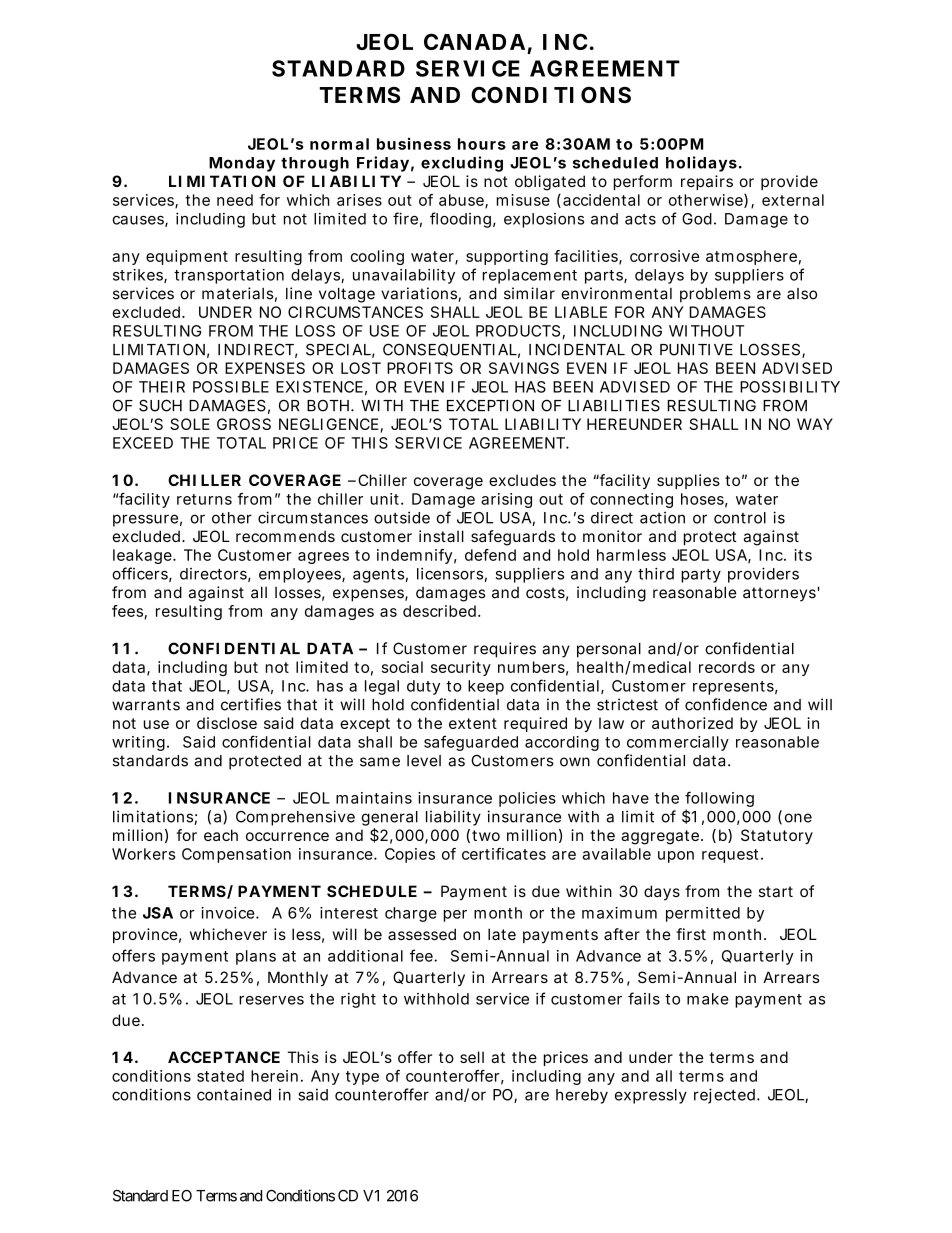 This document has height=1233, width=952. I want to click on problems, so click(715, 295).
